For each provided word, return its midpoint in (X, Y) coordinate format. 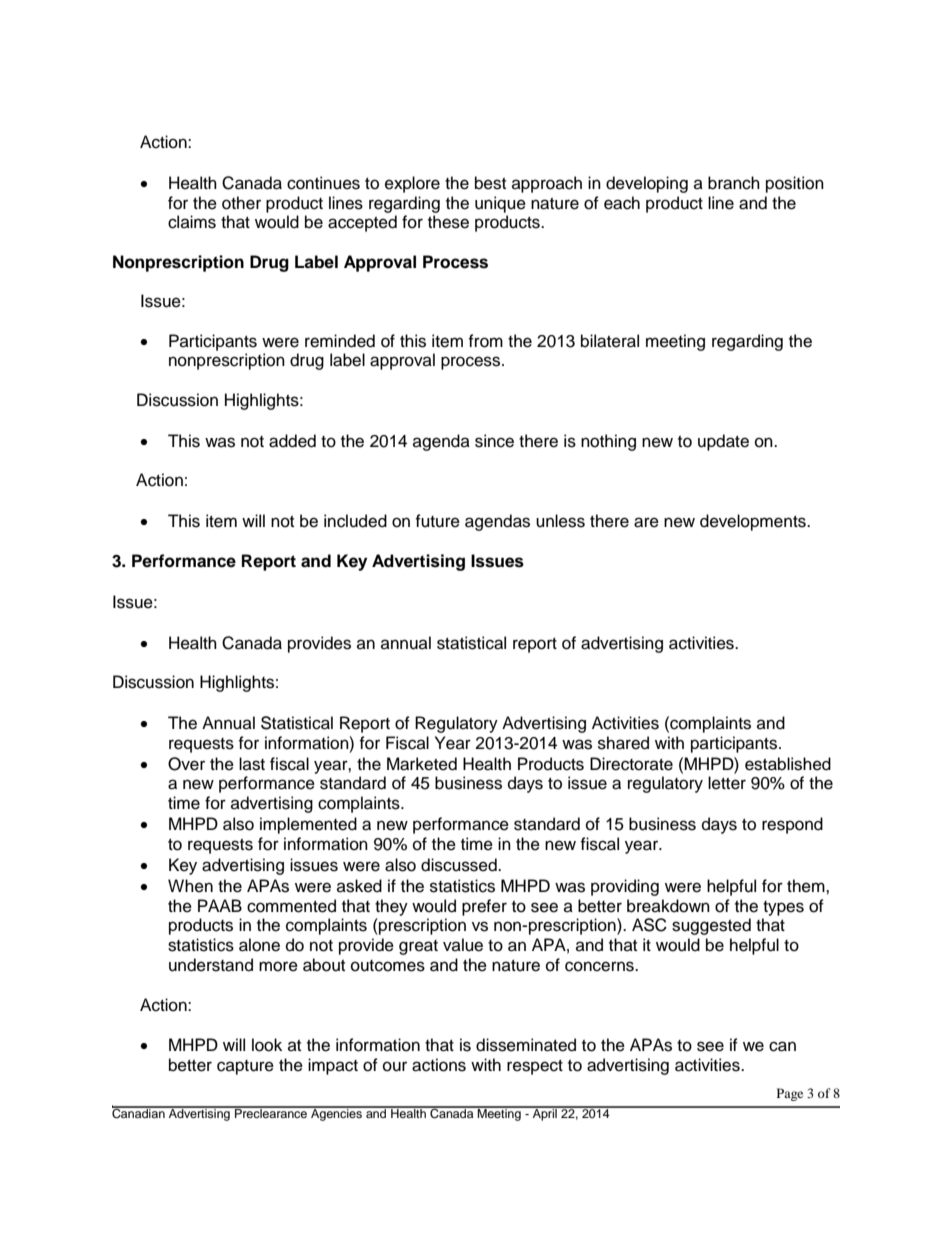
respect (535, 1067)
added (292, 441)
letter (727, 783)
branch (734, 183)
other (241, 203)
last (252, 764)
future (437, 521)
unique (500, 204)
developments (754, 522)
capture (245, 1067)
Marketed (422, 764)
